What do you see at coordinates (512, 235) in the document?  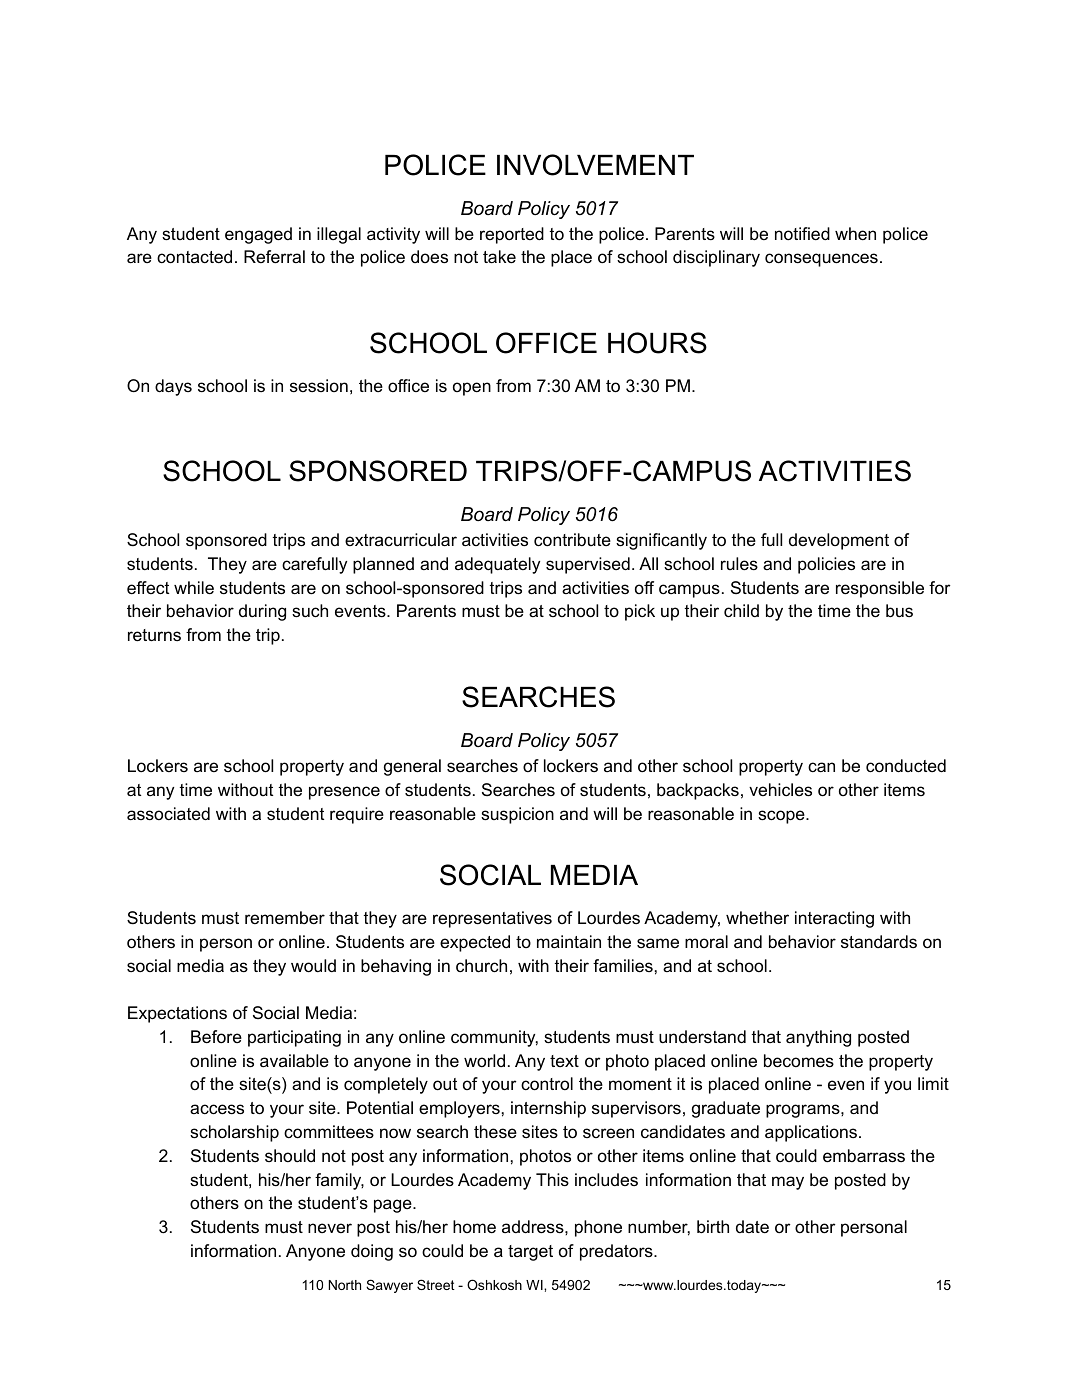 I see `reported` at bounding box center [512, 235].
